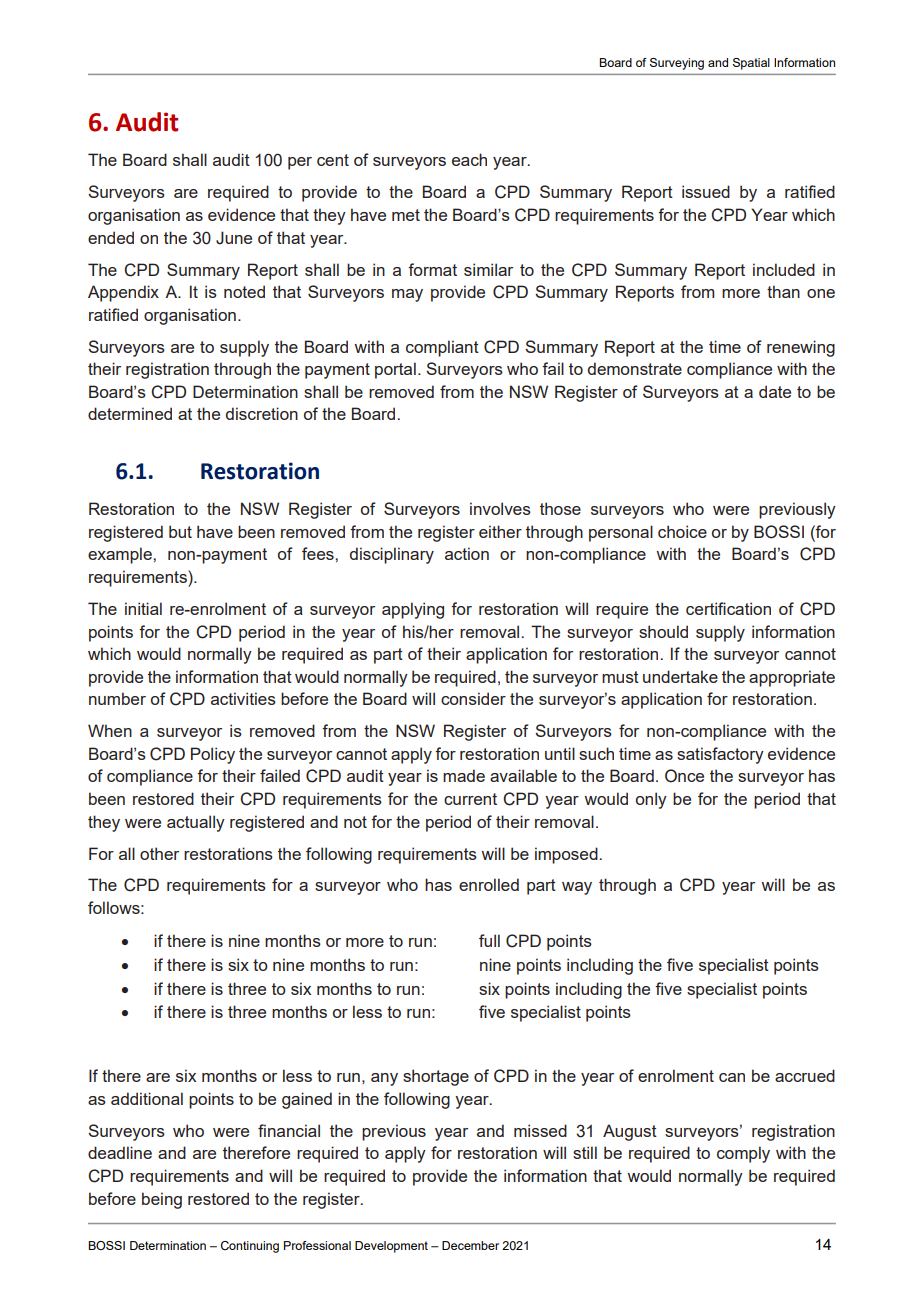 This page has height=1308, width=924. Describe the element at coordinates (682, 531) in the page. I see `choice` at that location.
